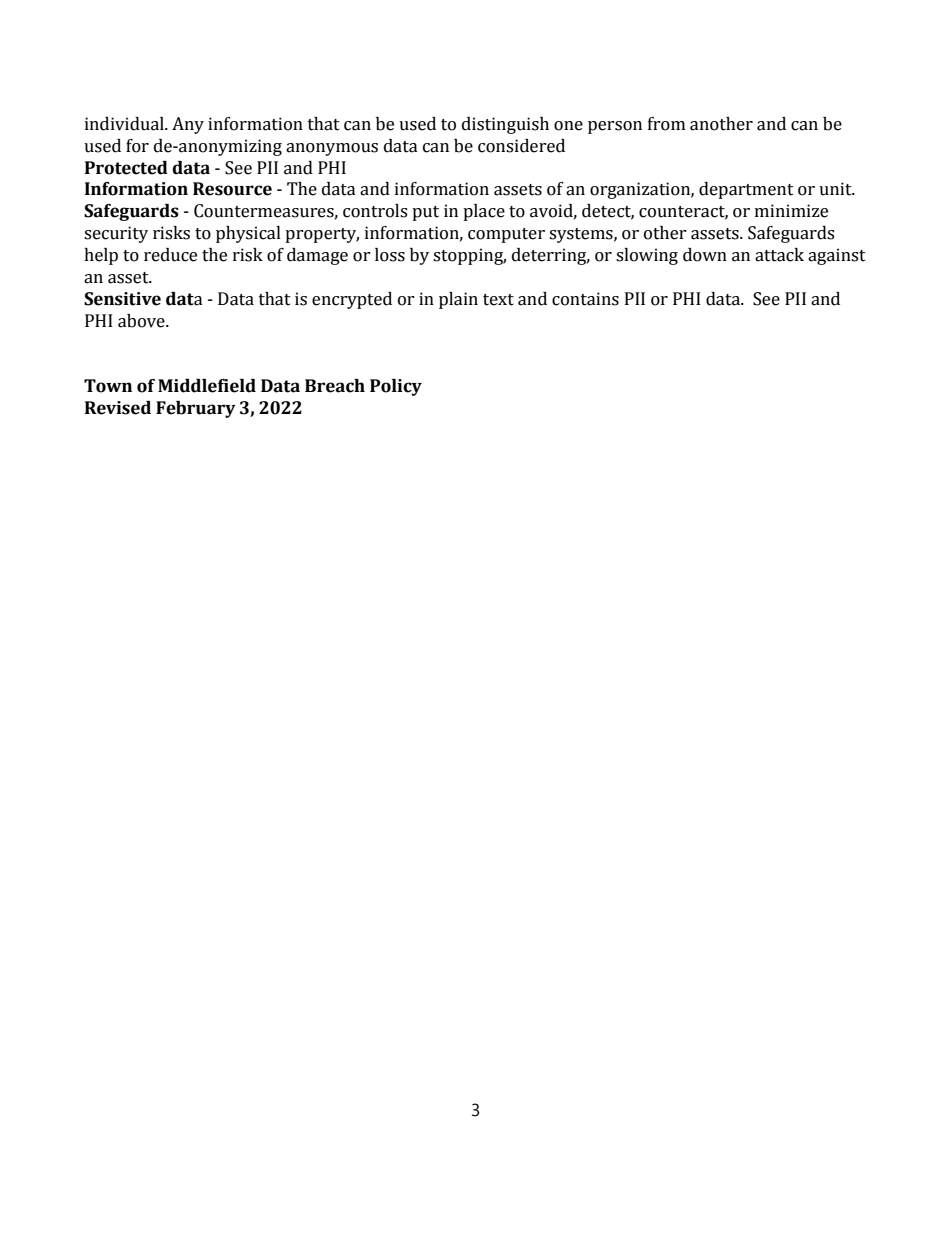  I want to click on minimize, so click(791, 211).
